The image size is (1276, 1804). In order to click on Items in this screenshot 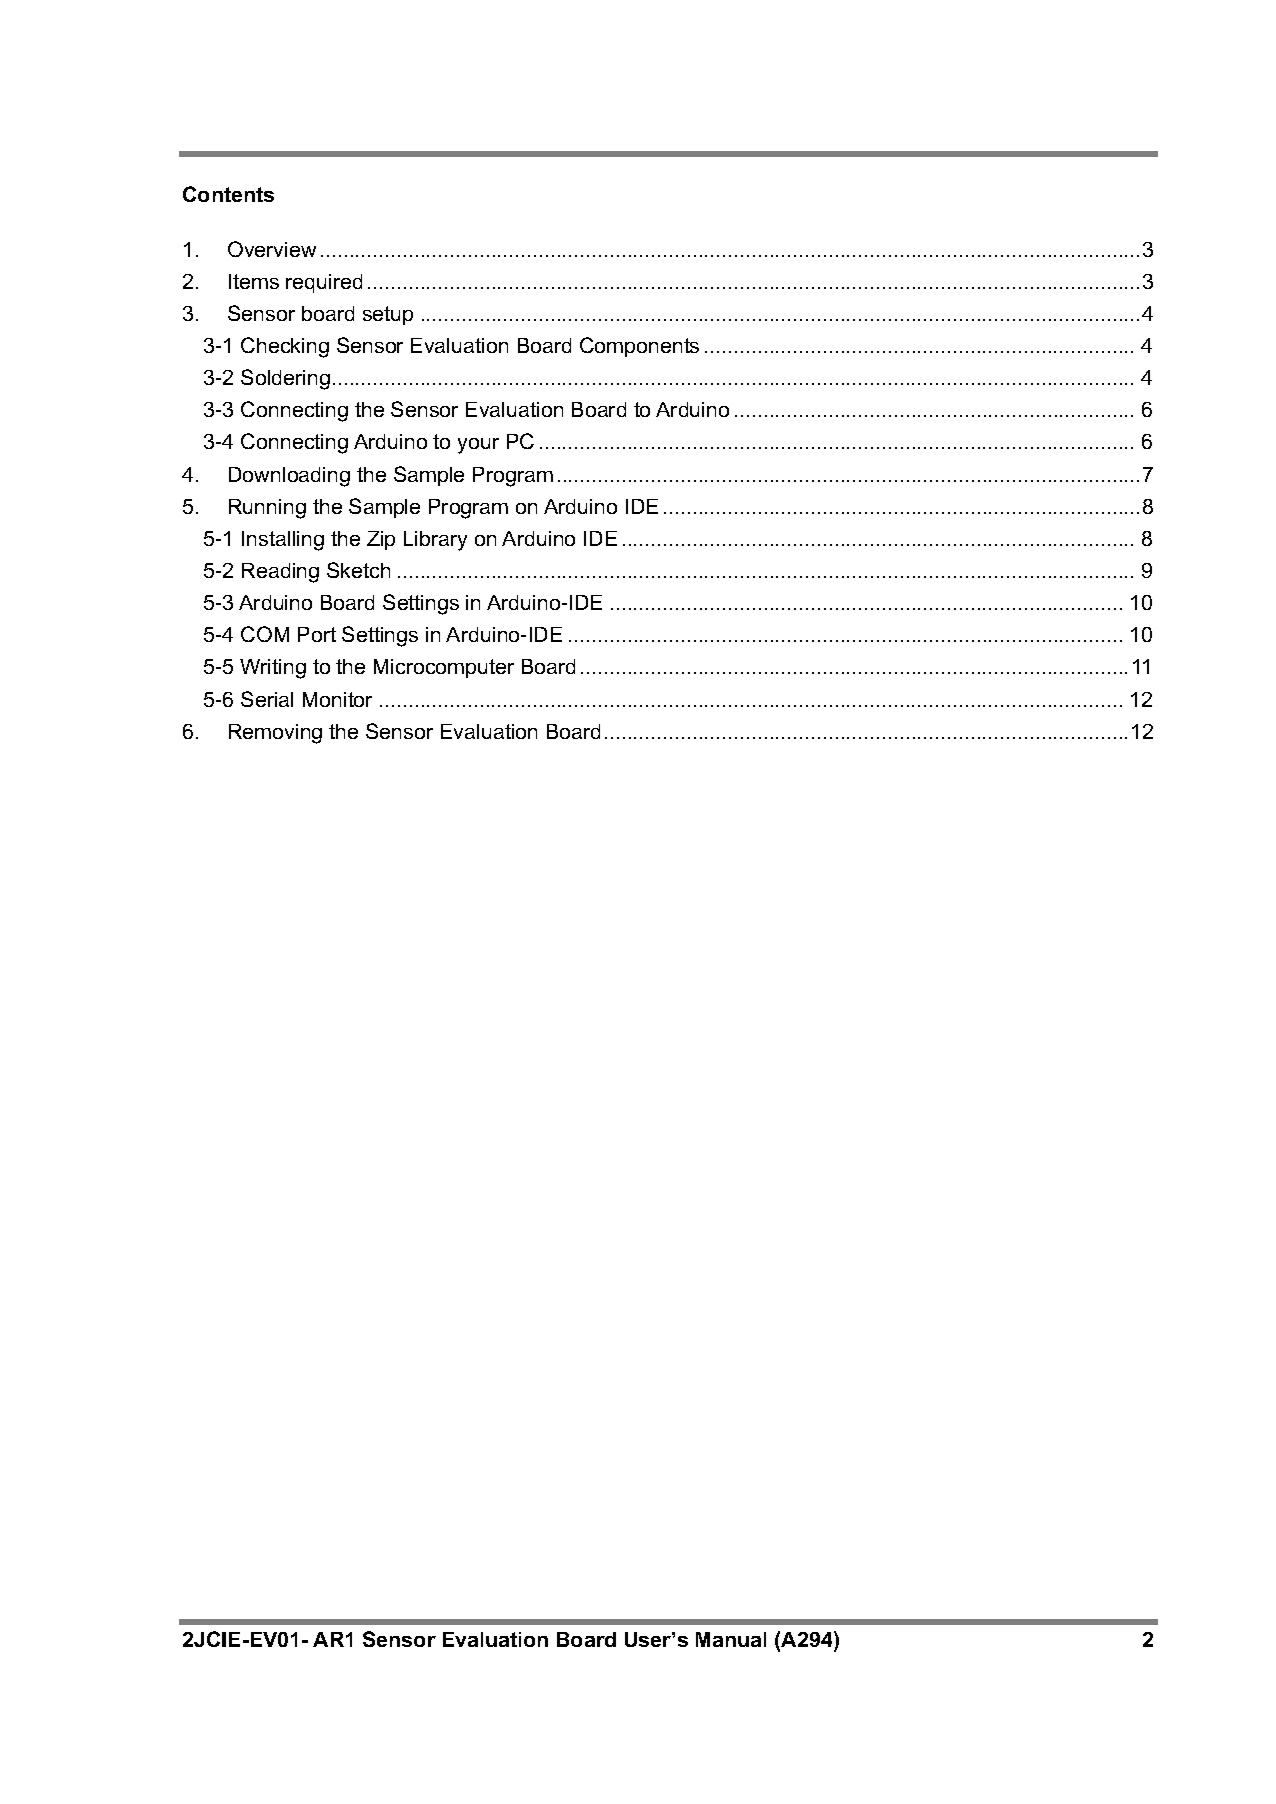, I will do `click(254, 281)`.
